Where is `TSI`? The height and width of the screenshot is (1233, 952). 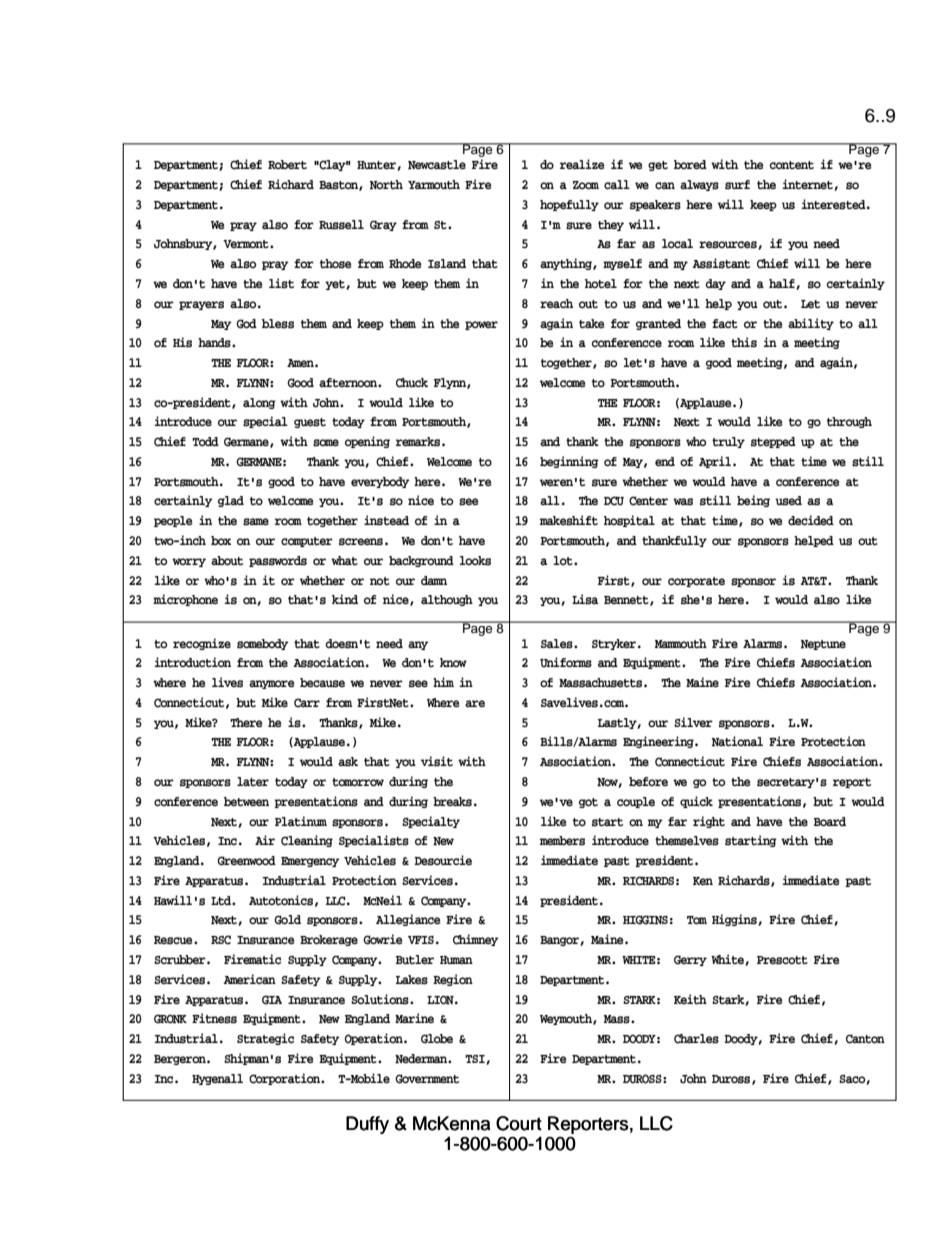
TSI is located at coordinates (476, 1060).
